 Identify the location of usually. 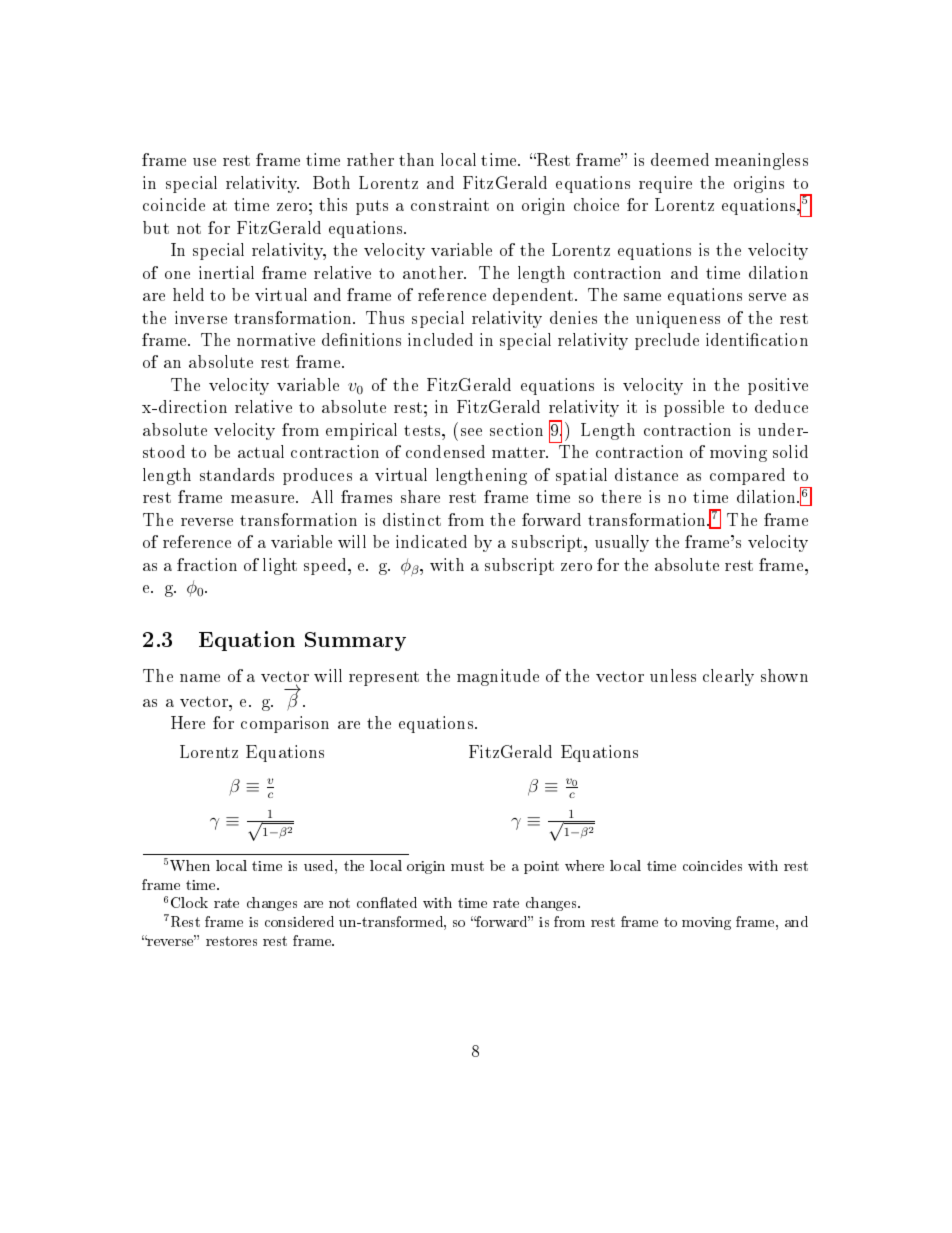
(622, 543).
